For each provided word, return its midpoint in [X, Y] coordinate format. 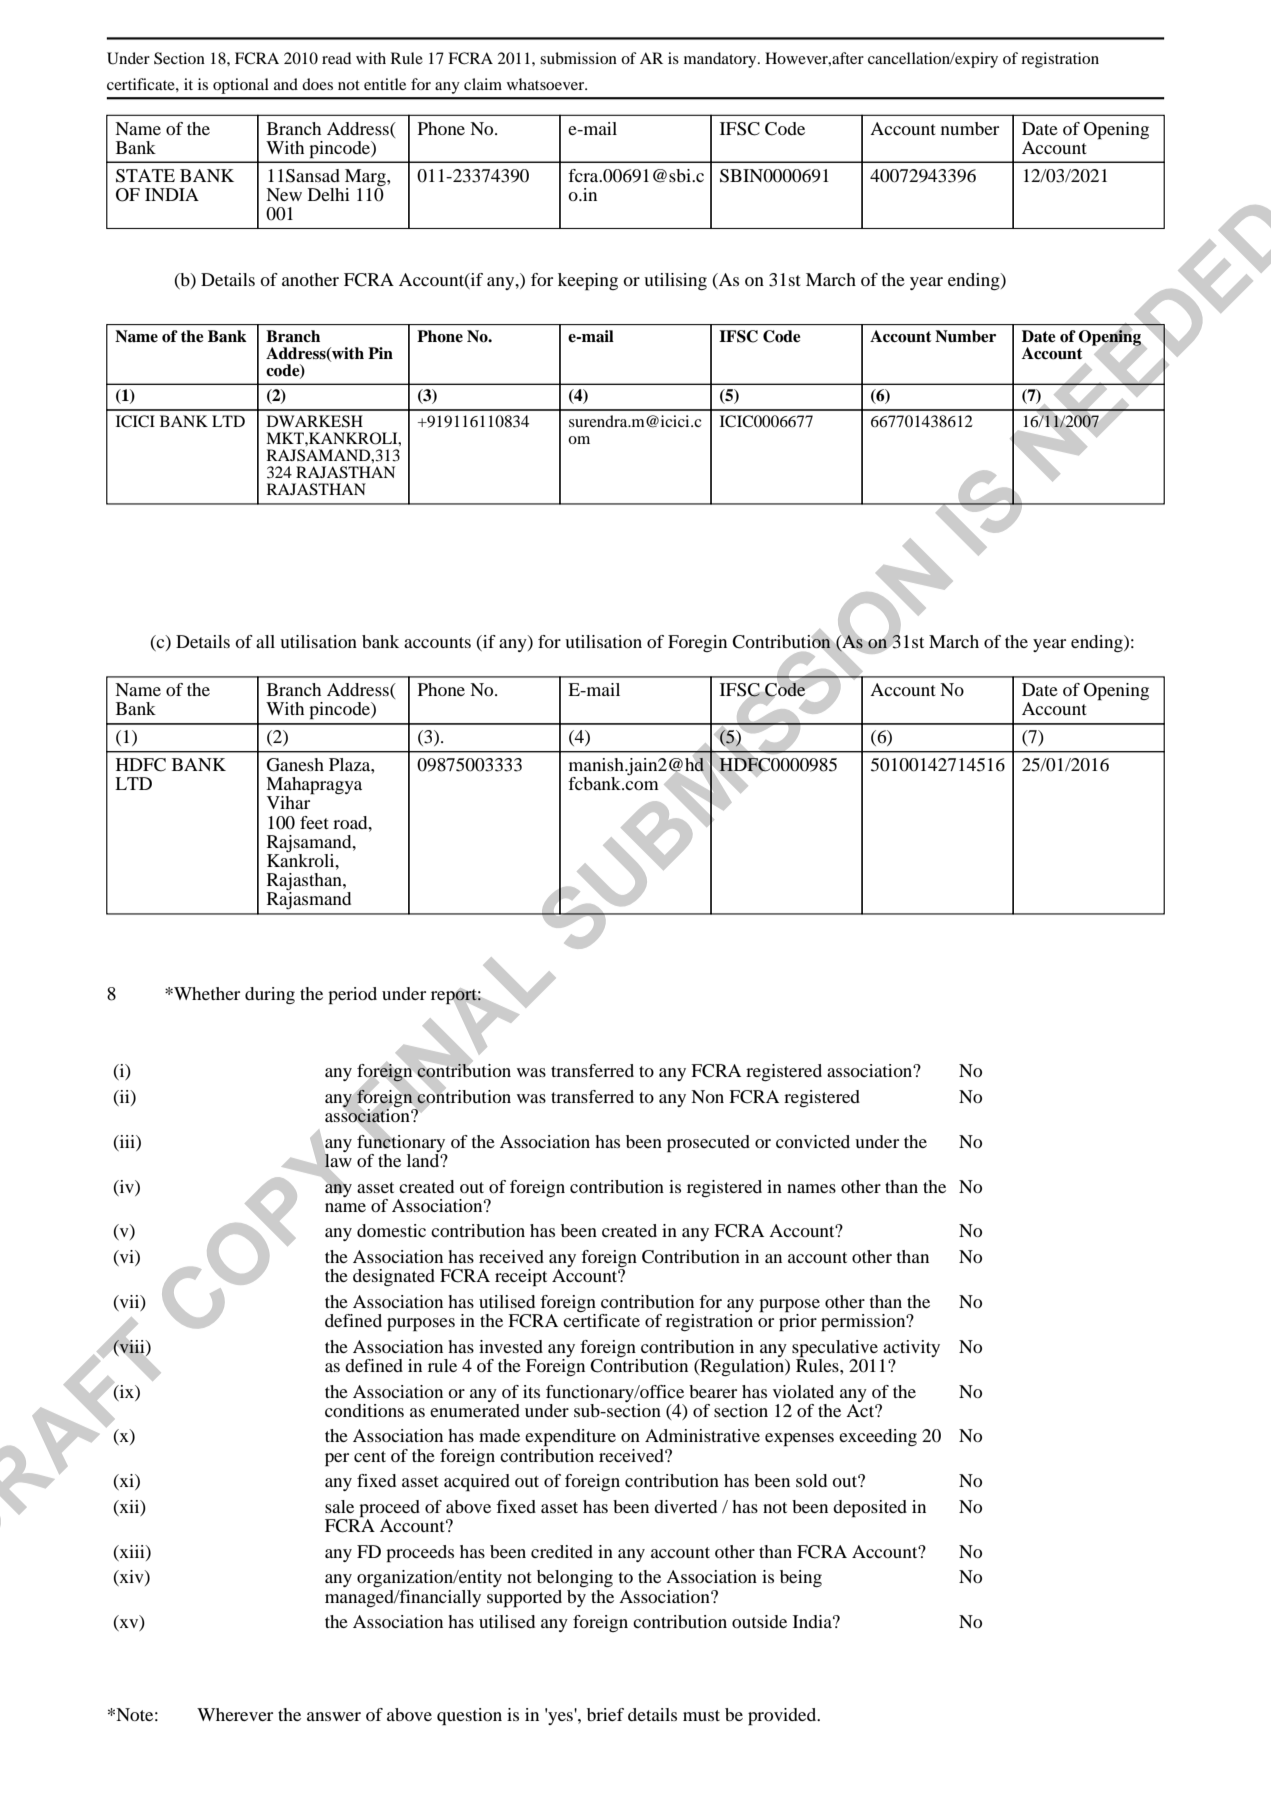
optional [241, 86]
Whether [206, 993]
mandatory [721, 60]
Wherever [235, 1714]
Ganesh [295, 765]
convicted [813, 1141]
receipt [521, 1278]
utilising [675, 281]
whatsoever [547, 84]
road [351, 822]
